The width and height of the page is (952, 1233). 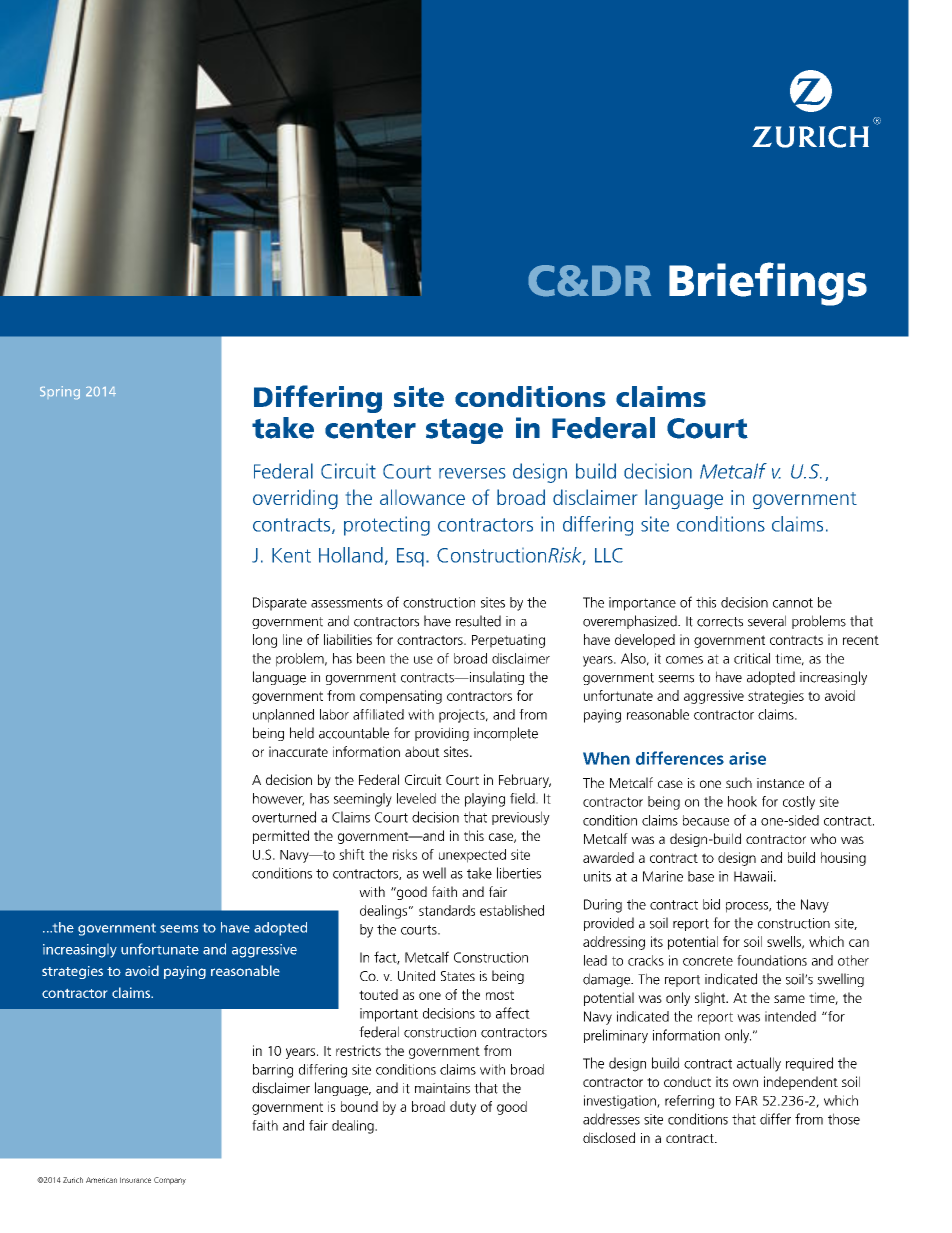 I want to click on unplanned, so click(x=283, y=716).
